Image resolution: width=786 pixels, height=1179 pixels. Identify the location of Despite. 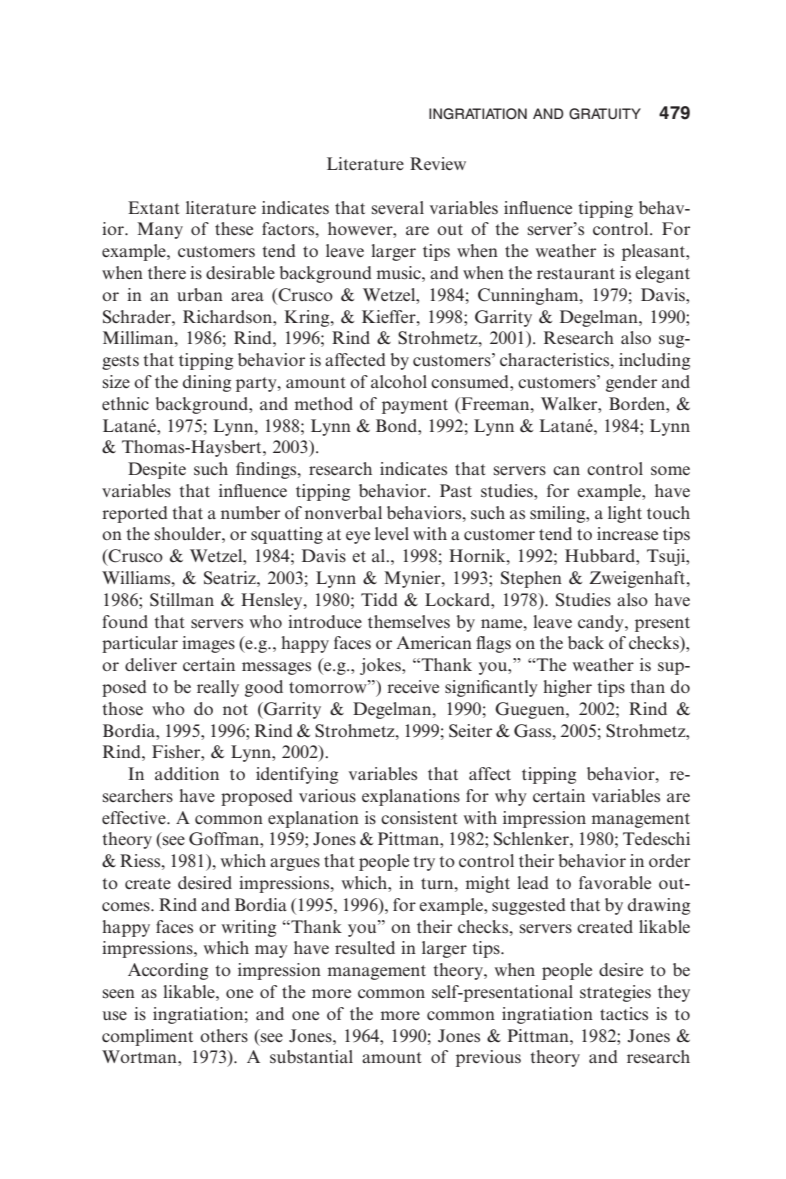
(157, 470).
